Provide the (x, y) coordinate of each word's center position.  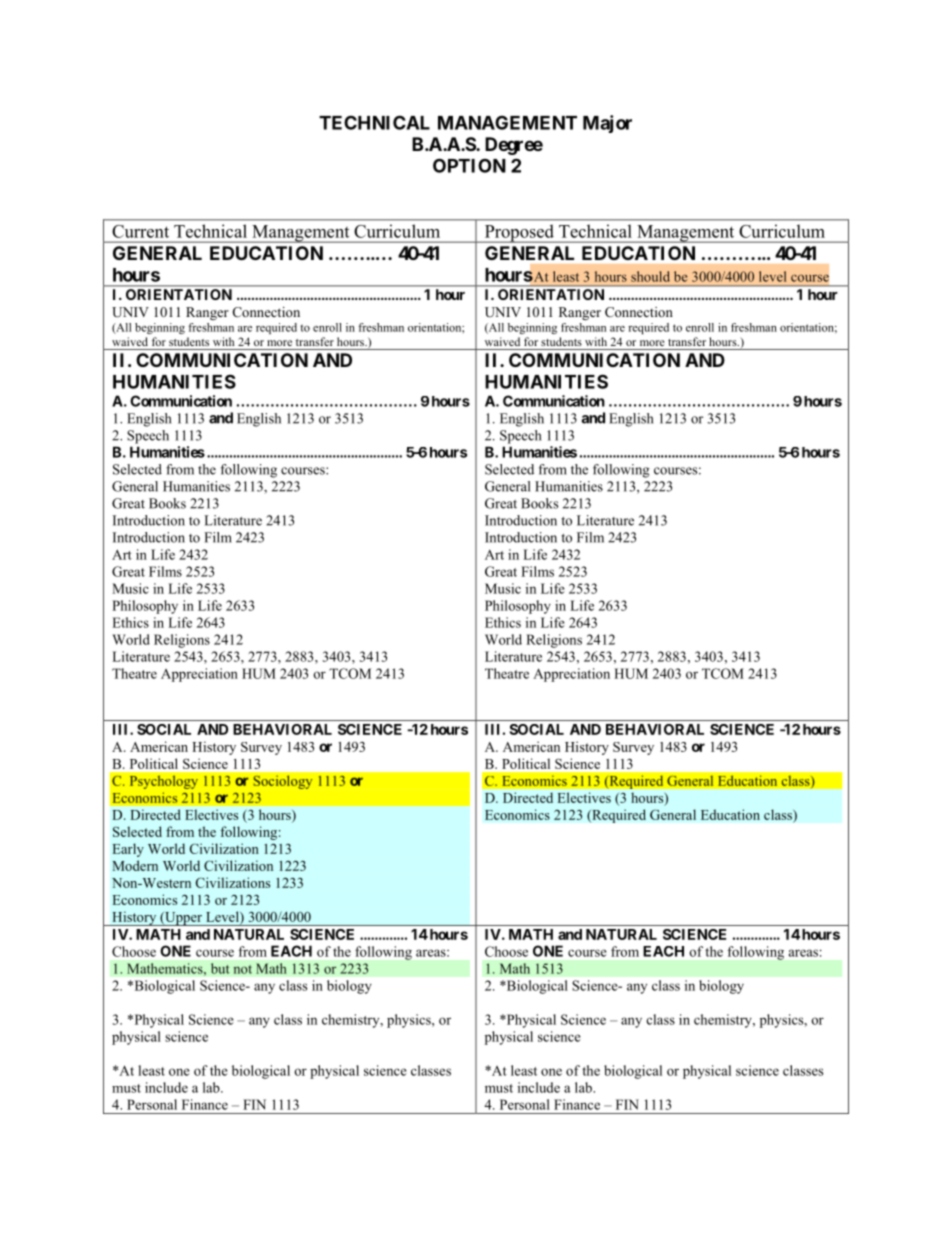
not (243, 969)
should (650, 276)
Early (128, 850)
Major (607, 124)
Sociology (282, 782)
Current (141, 231)
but (220, 968)
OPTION (469, 165)
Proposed (519, 233)
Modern (135, 865)
